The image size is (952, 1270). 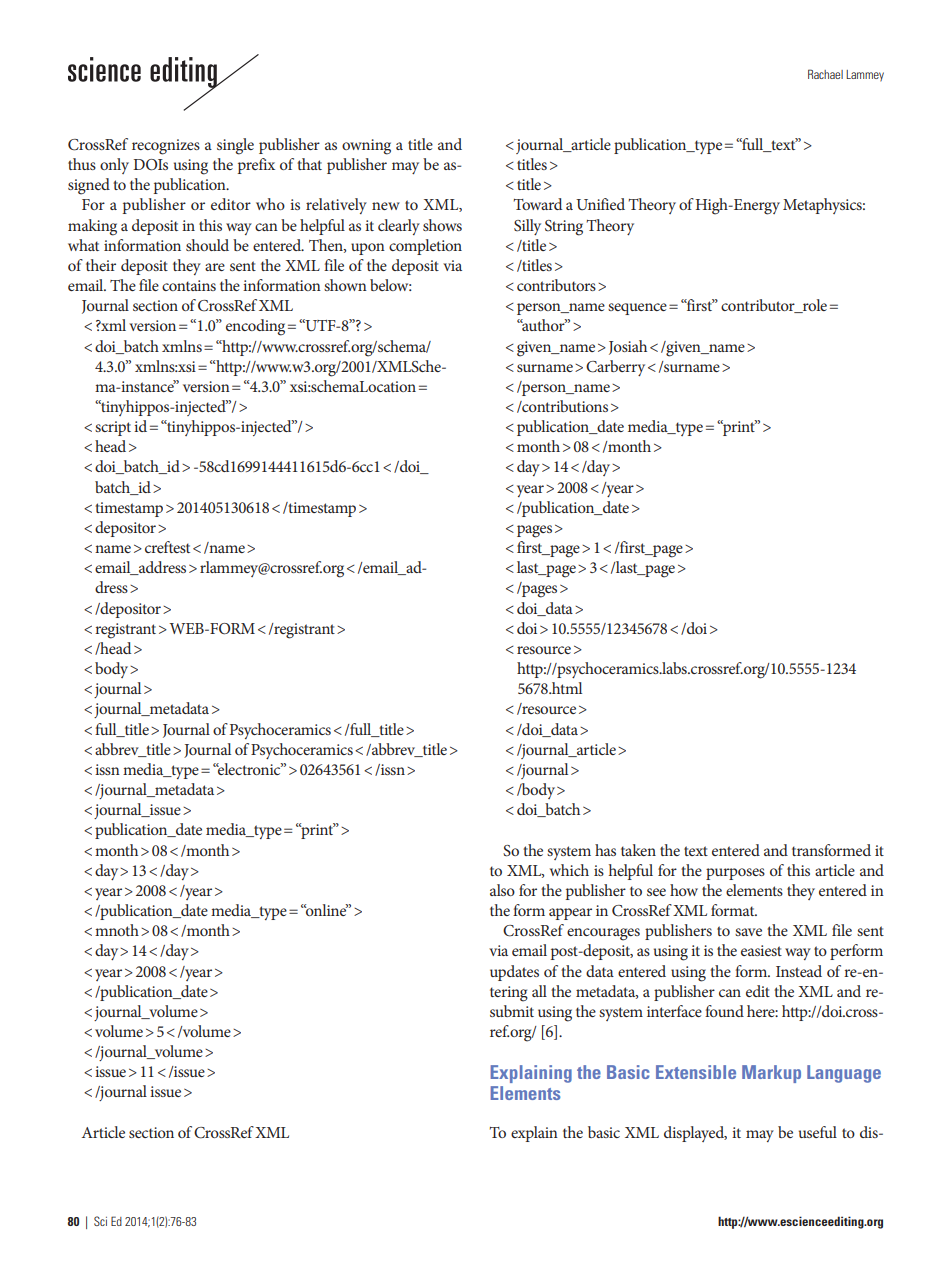 I want to click on owning, so click(x=366, y=147).
